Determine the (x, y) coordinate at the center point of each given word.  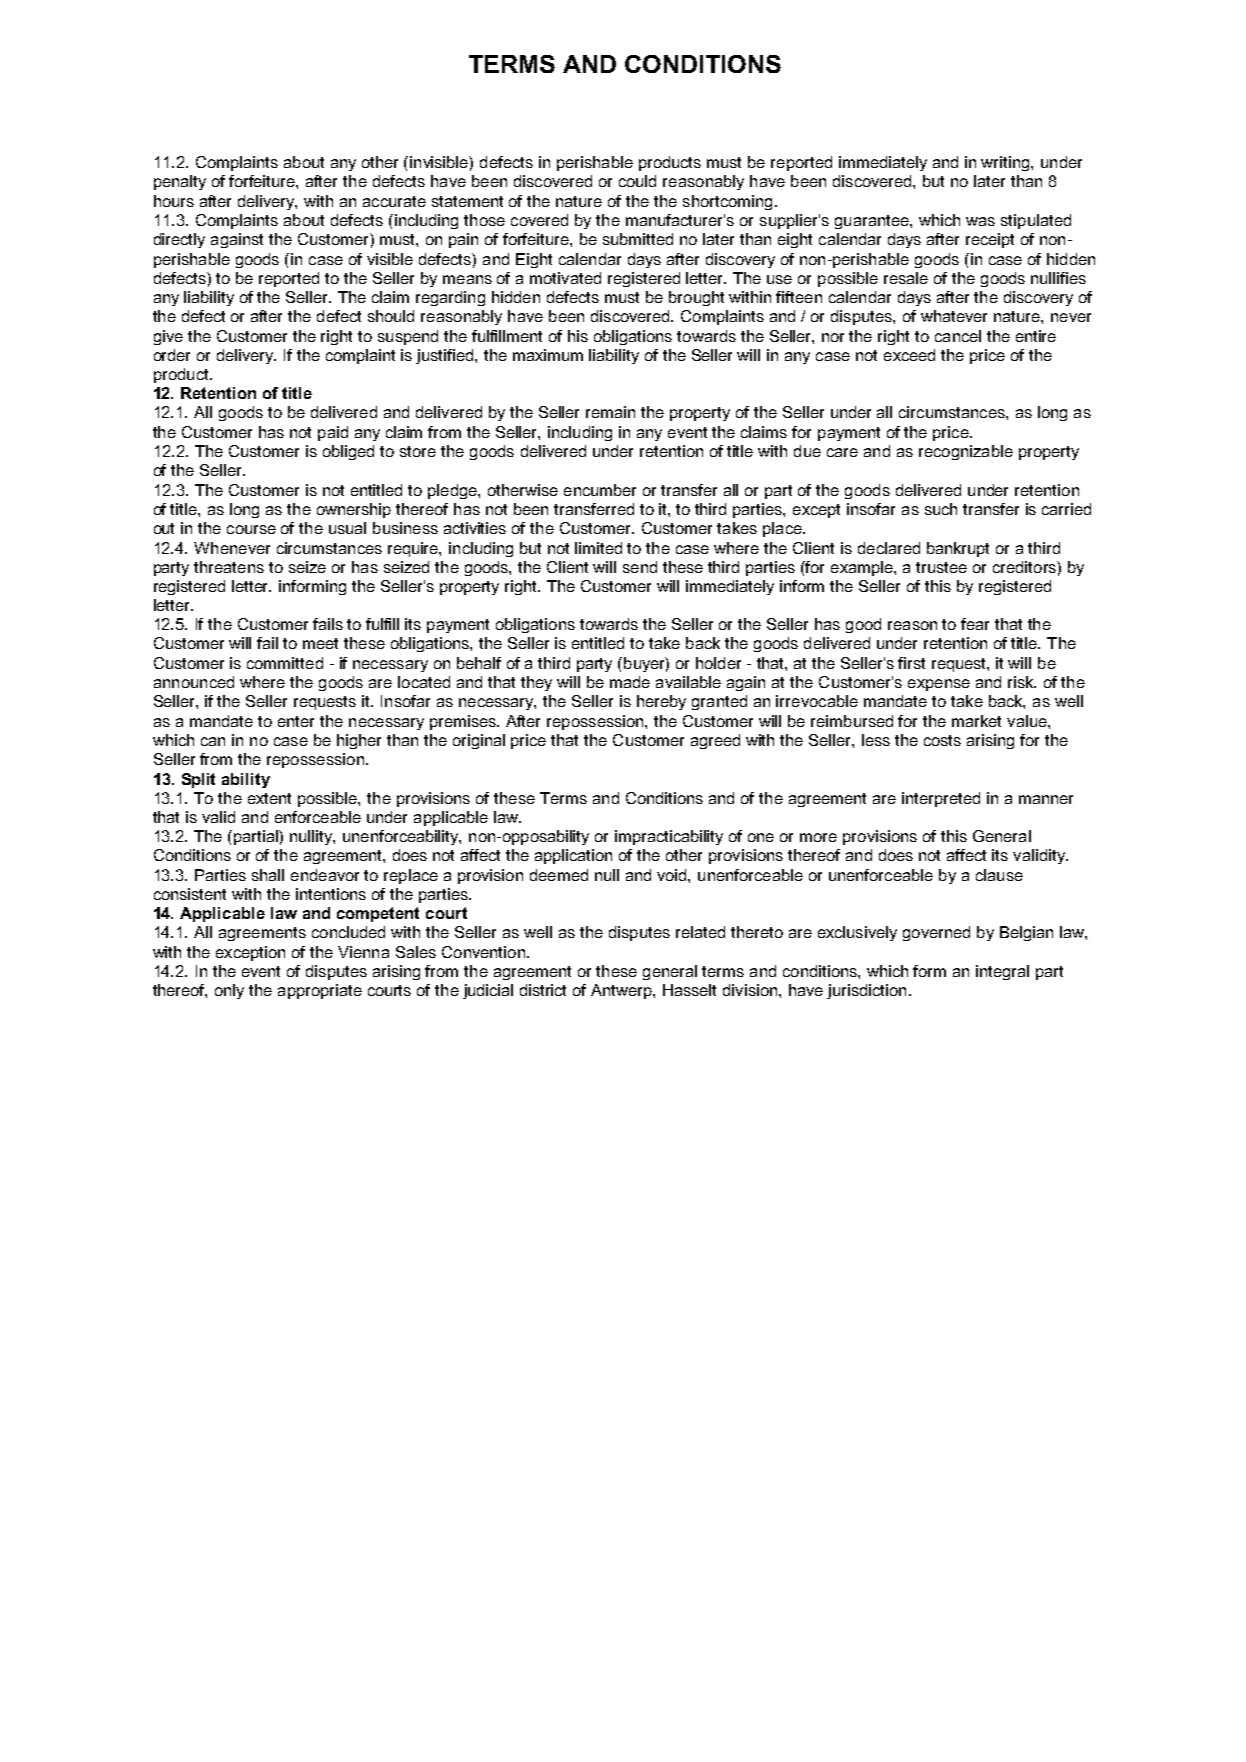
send (640, 567)
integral (1002, 972)
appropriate (320, 991)
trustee (941, 567)
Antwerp (622, 991)
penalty (180, 182)
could (637, 181)
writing (1006, 163)
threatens (229, 567)
